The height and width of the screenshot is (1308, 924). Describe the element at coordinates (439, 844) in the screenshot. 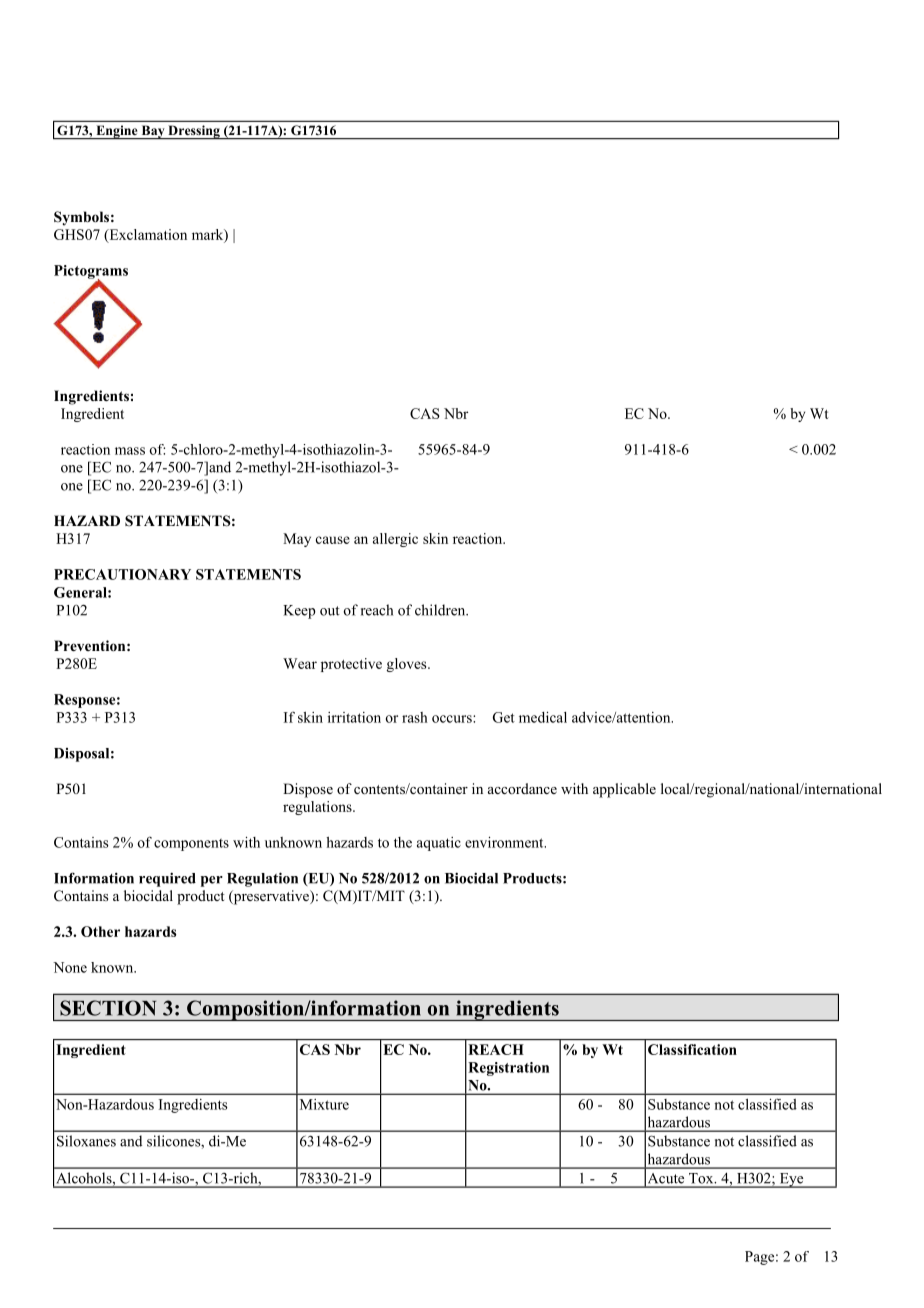

I see `aquatic` at that location.
